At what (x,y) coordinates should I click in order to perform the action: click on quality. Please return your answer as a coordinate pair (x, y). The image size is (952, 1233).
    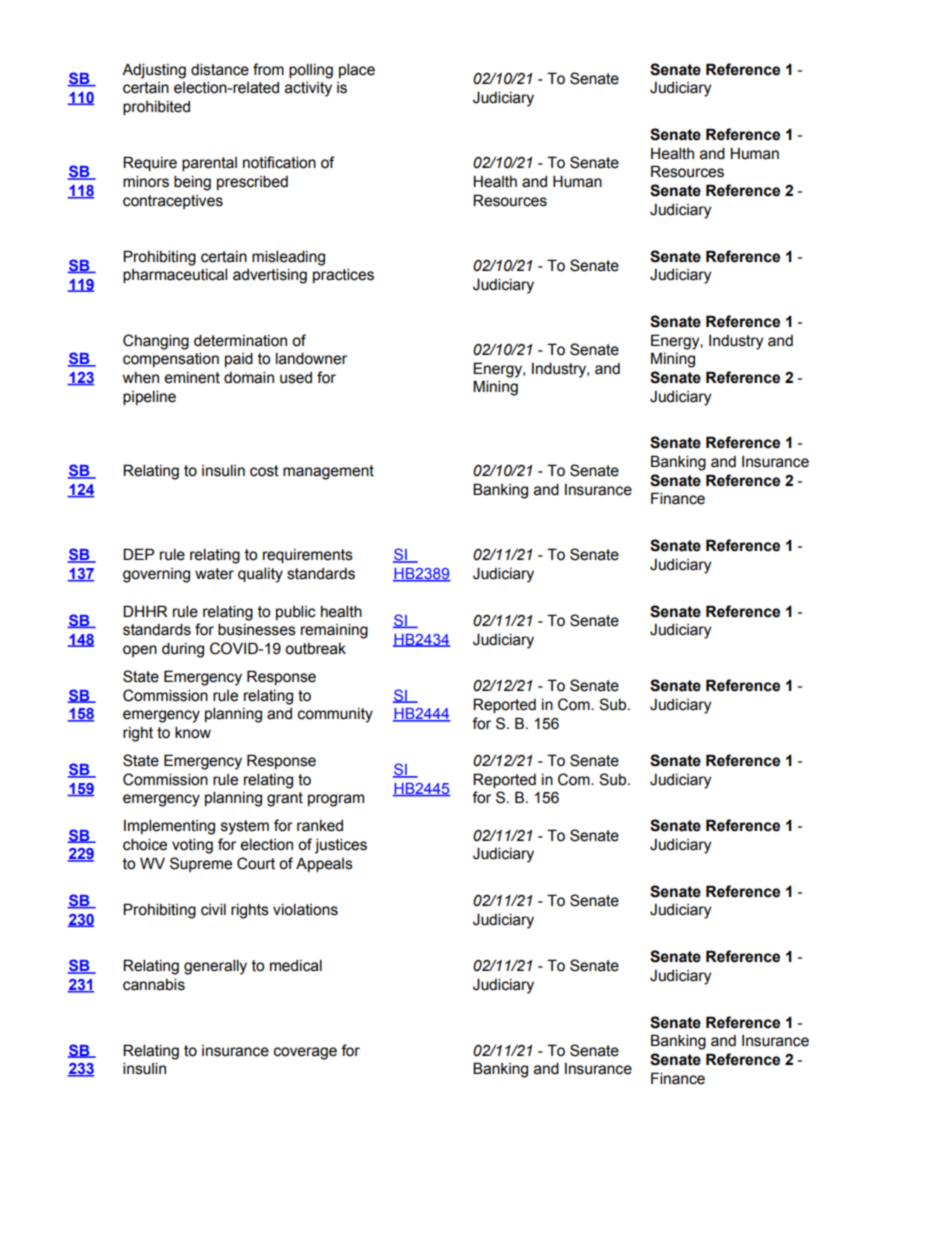
    Looking at the image, I should click on (260, 575).
